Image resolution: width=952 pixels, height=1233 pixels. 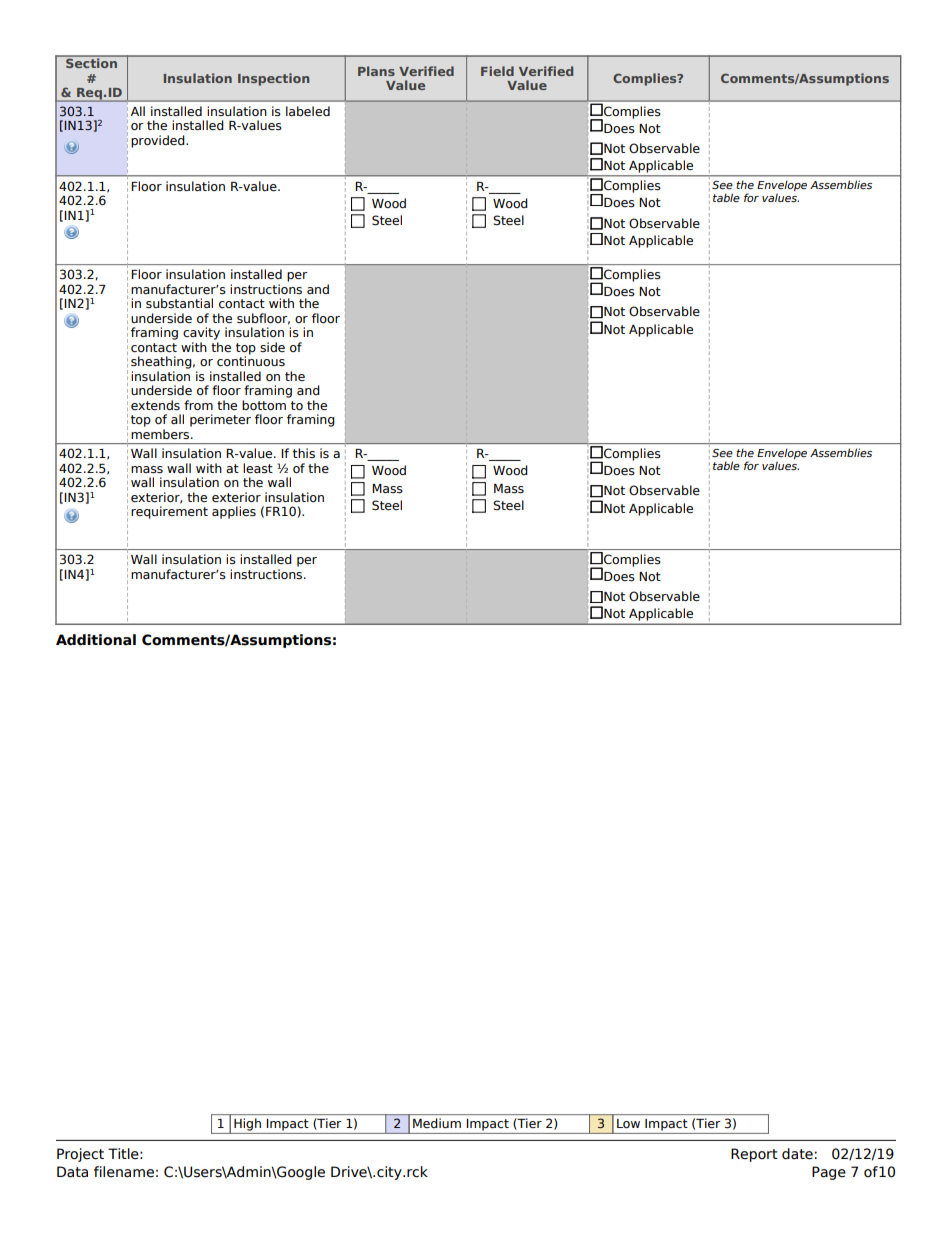 I want to click on this, so click(x=304, y=453).
